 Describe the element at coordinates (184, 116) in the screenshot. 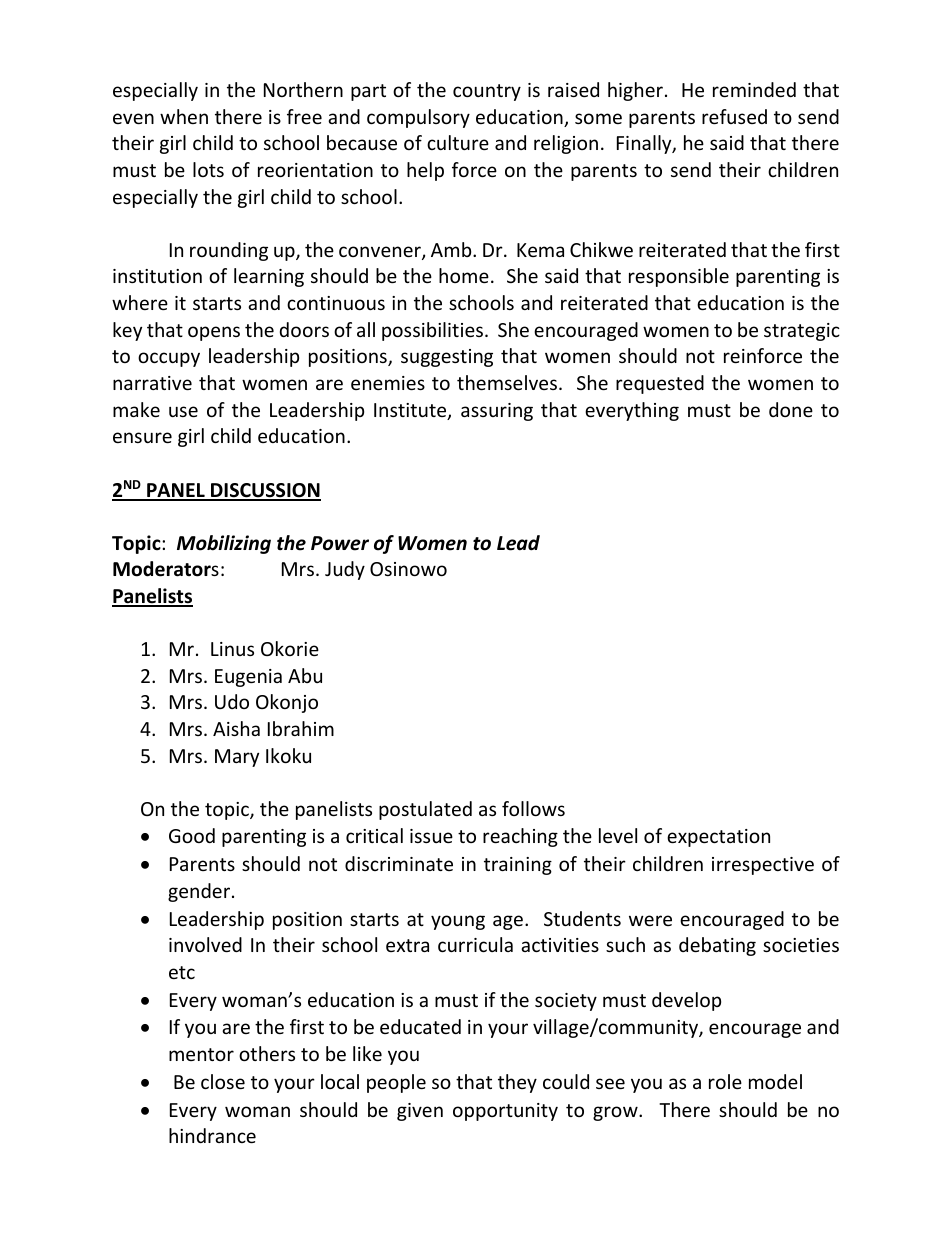

I see `when` at that location.
